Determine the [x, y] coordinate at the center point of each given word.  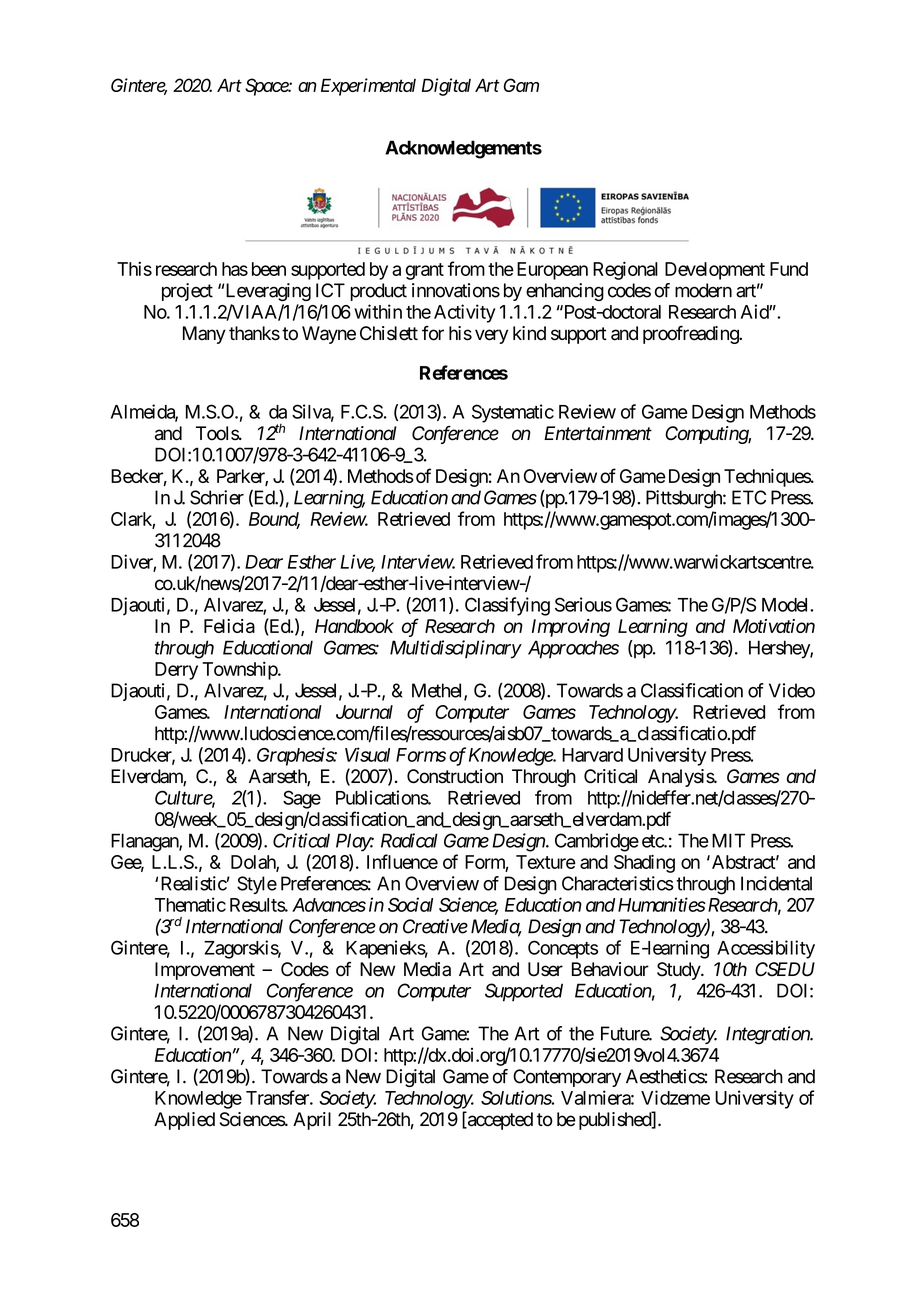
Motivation [774, 626]
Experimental [368, 87]
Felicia [229, 626]
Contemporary [567, 1078]
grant [425, 271]
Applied [184, 1121]
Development [715, 271]
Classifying [507, 606]
